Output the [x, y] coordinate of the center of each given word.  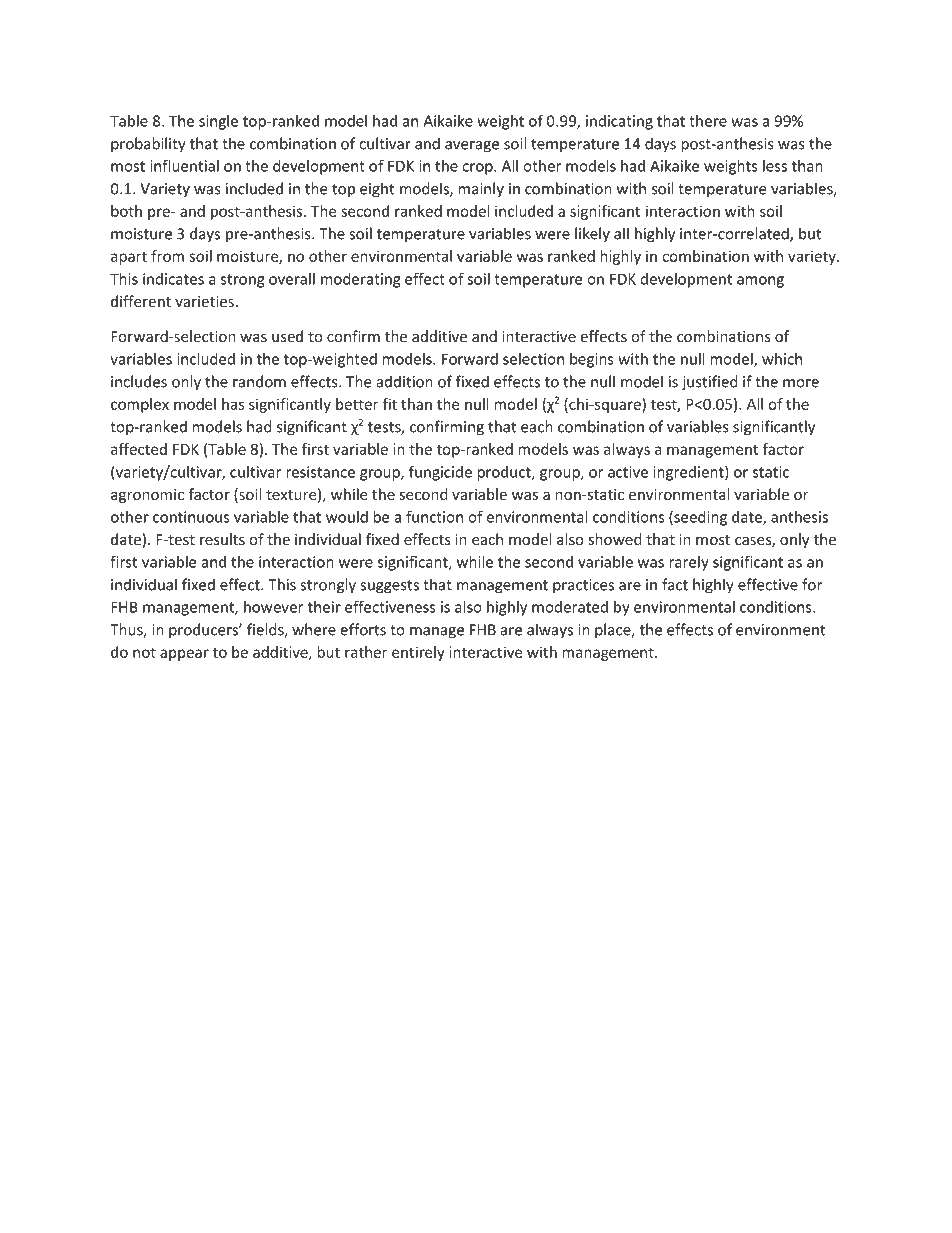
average [472, 147]
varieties [204, 301]
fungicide [440, 473]
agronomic [147, 496]
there [708, 121]
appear [184, 655]
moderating [360, 280]
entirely [418, 653]
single [218, 122]
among [760, 282]
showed [615, 539]
